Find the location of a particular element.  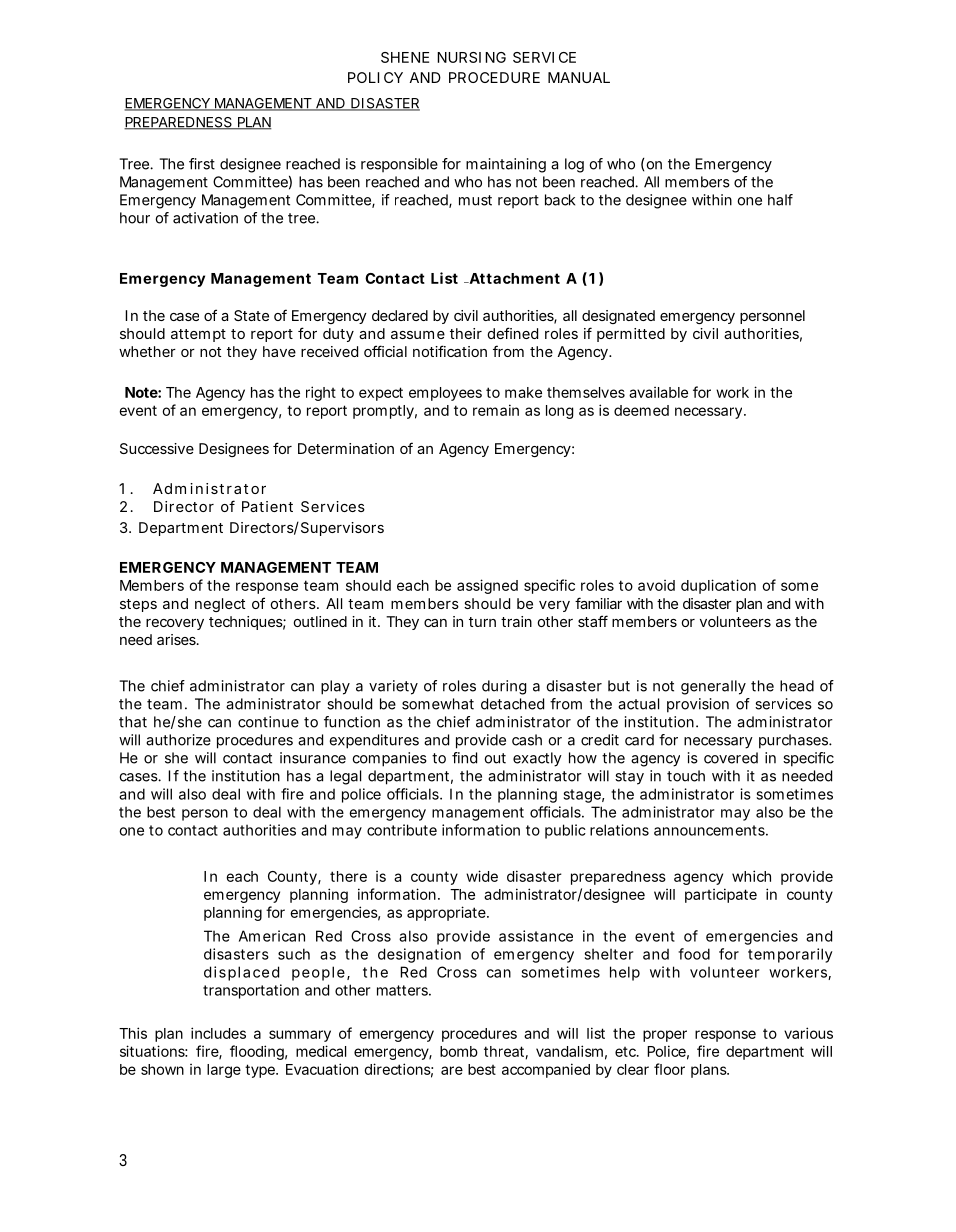

neglect is located at coordinates (220, 605).
